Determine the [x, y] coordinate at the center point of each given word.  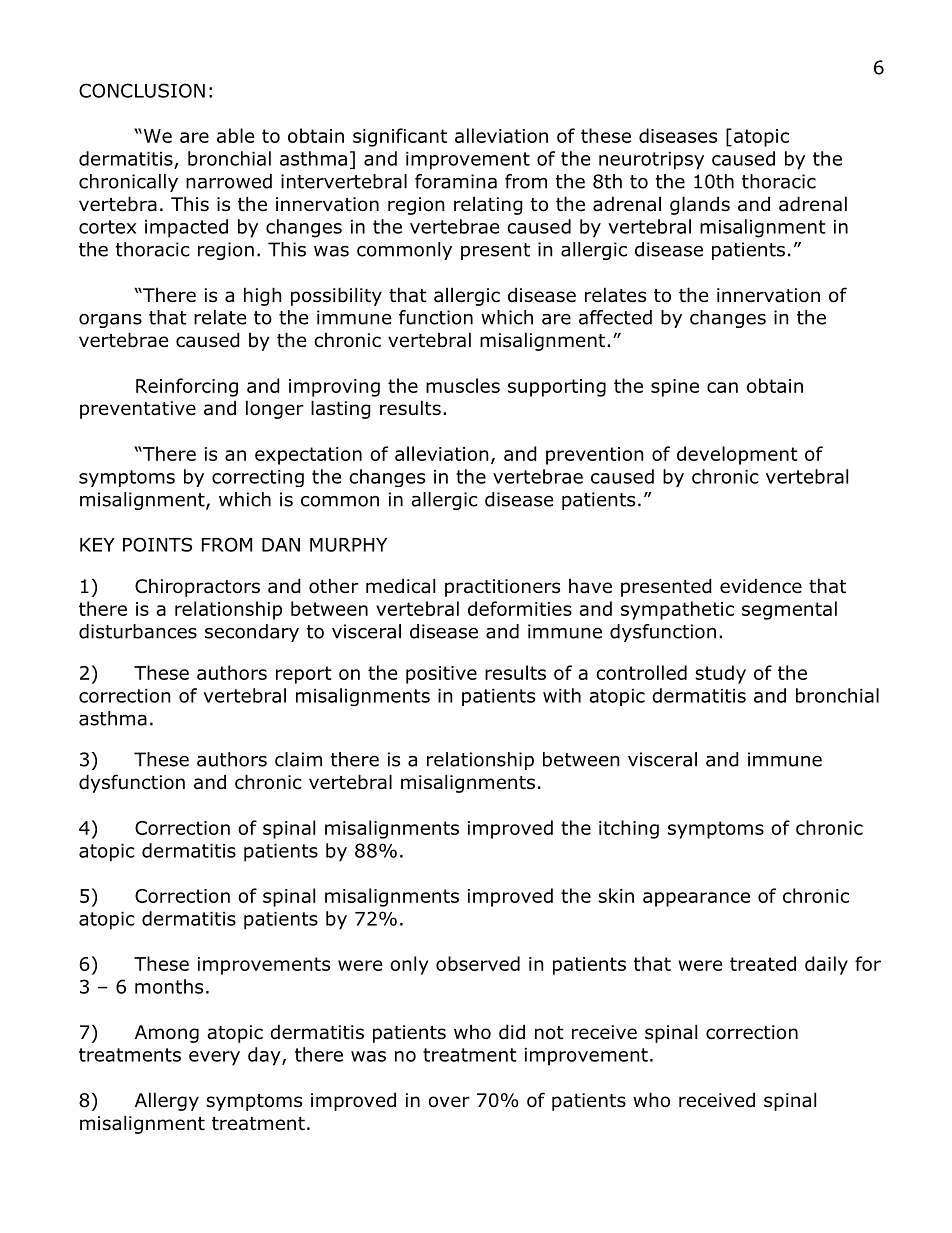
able [235, 135]
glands [700, 205]
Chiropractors [197, 588]
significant [400, 137]
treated [763, 963]
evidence [761, 586]
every [214, 1058]
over [449, 1102]
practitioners [502, 588]
